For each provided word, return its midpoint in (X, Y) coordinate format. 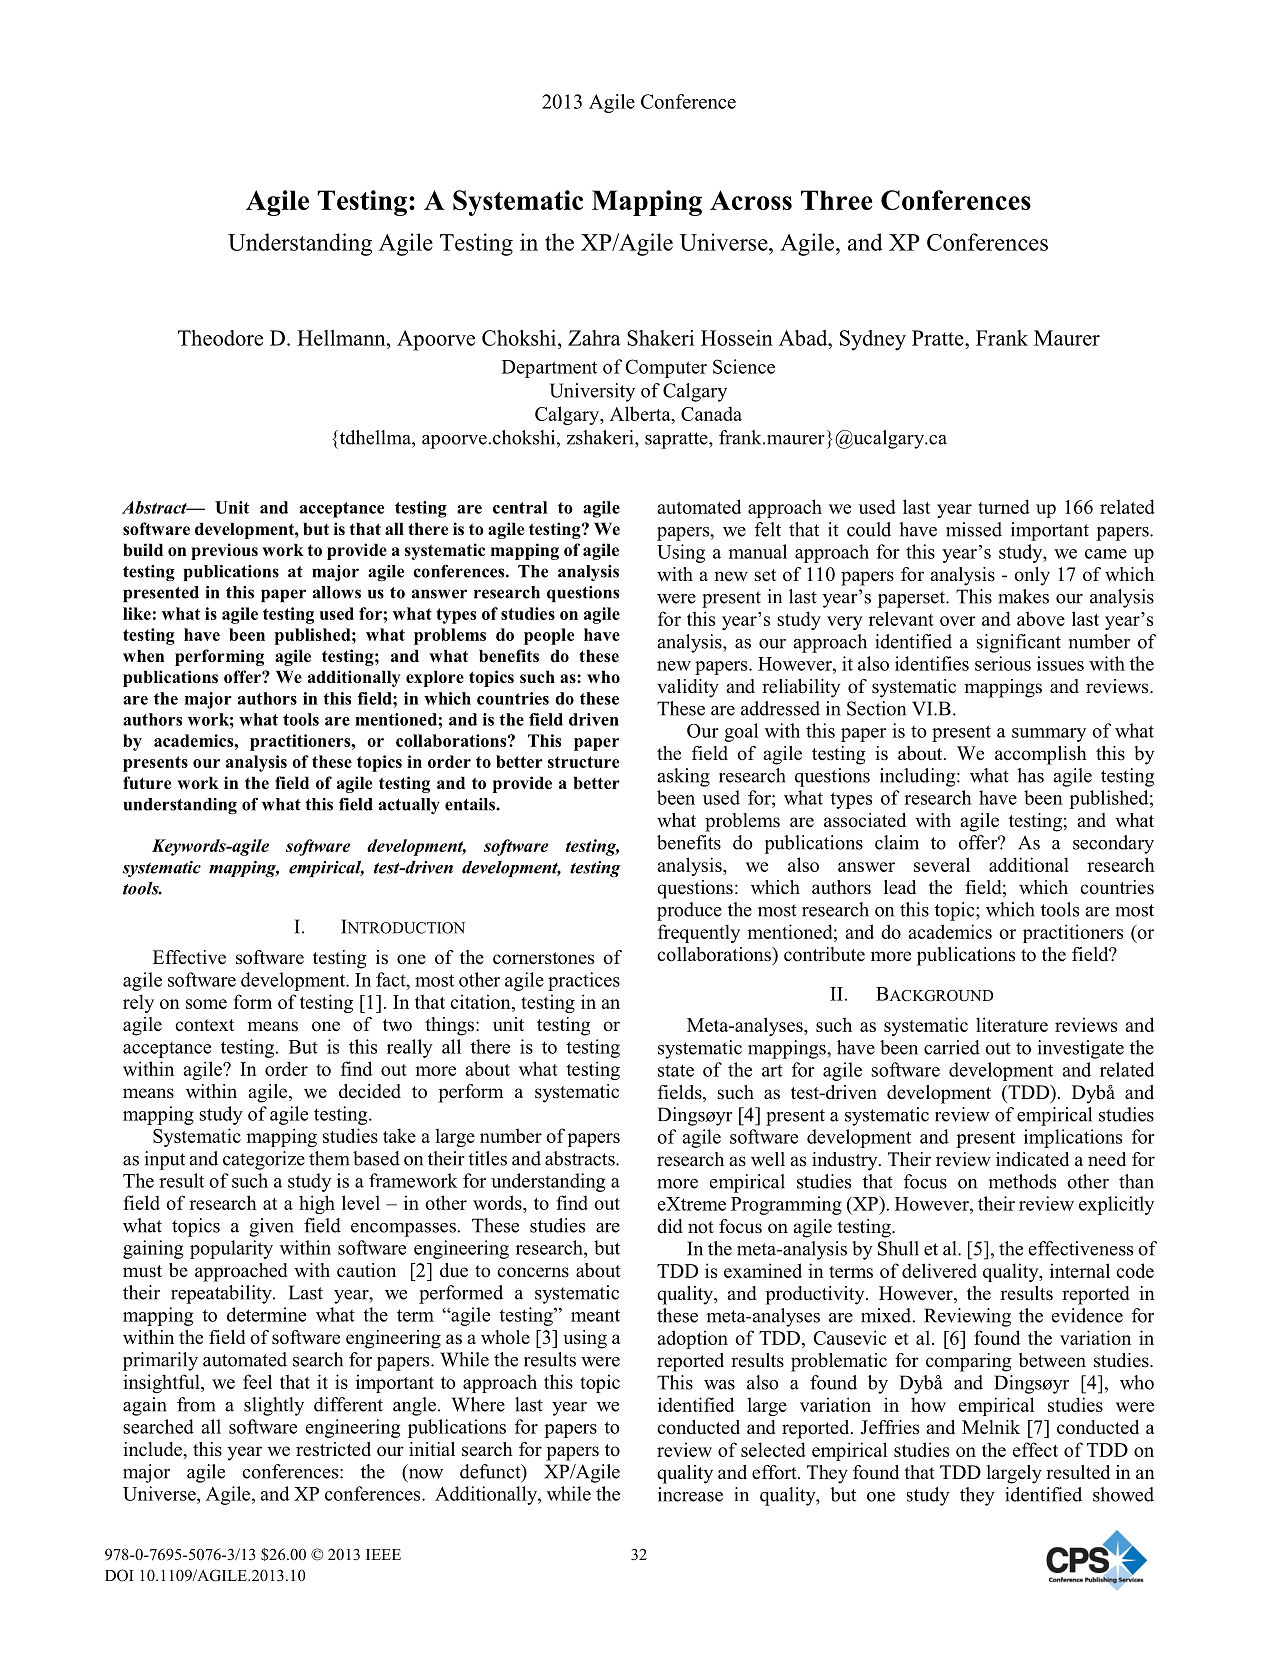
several (942, 864)
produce (689, 911)
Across (751, 200)
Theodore (220, 338)
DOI (119, 1575)
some (206, 1004)
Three (837, 200)
